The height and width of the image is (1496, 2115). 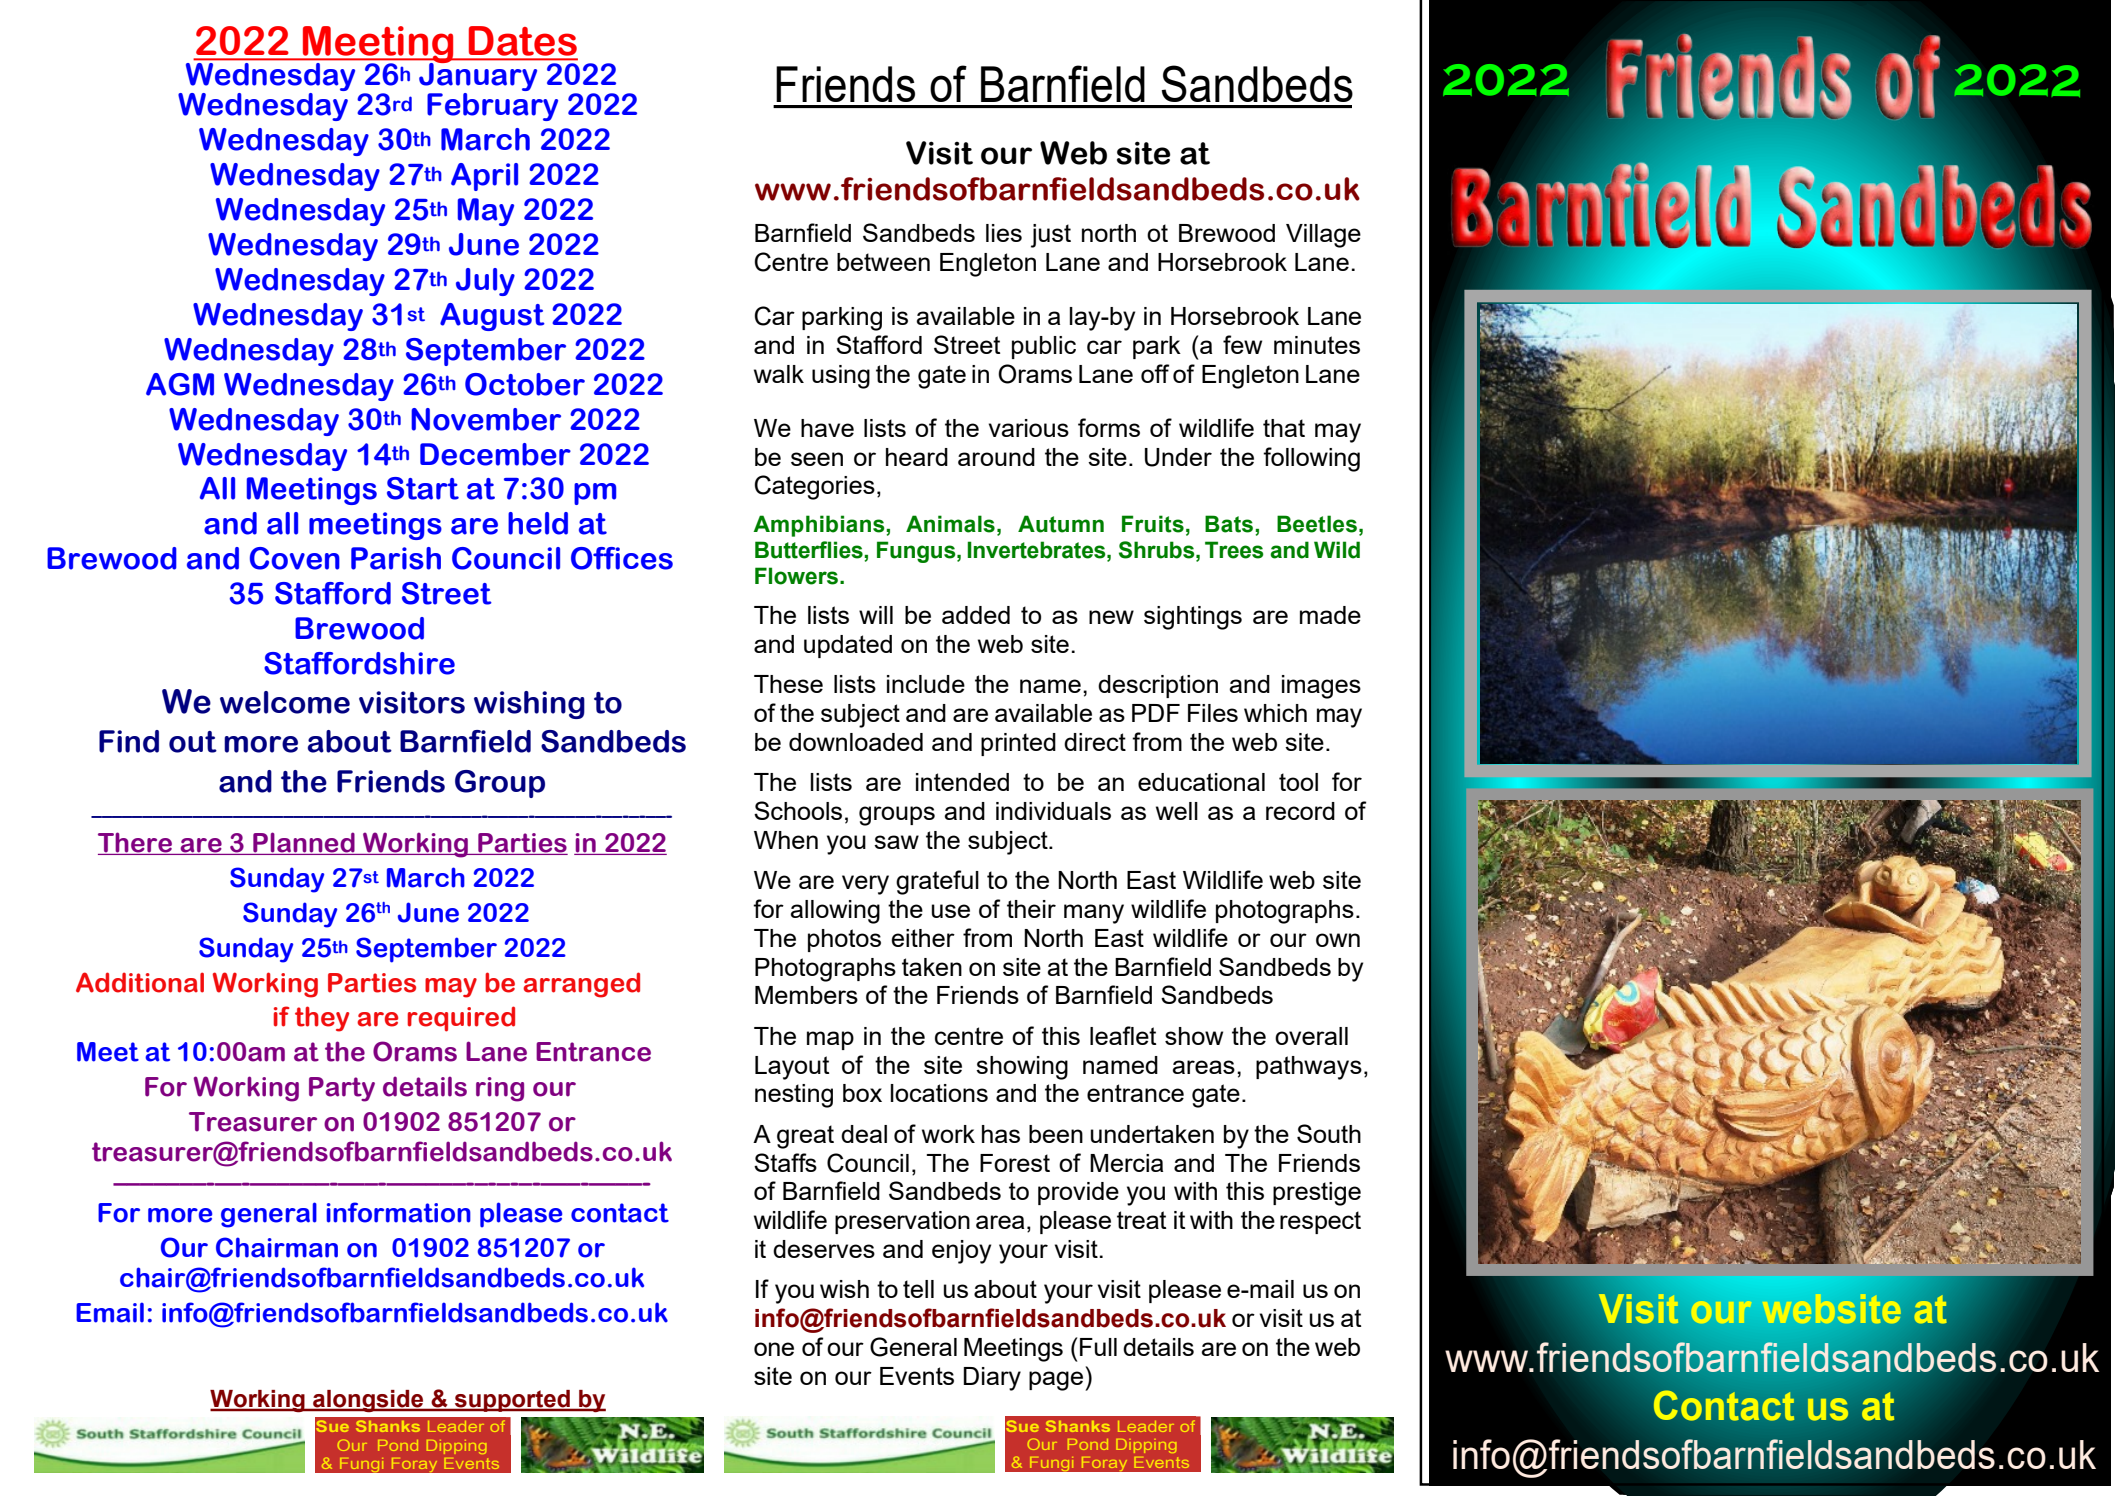 What do you see at coordinates (484, 177) in the image?
I see `April` at bounding box center [484, 177].
